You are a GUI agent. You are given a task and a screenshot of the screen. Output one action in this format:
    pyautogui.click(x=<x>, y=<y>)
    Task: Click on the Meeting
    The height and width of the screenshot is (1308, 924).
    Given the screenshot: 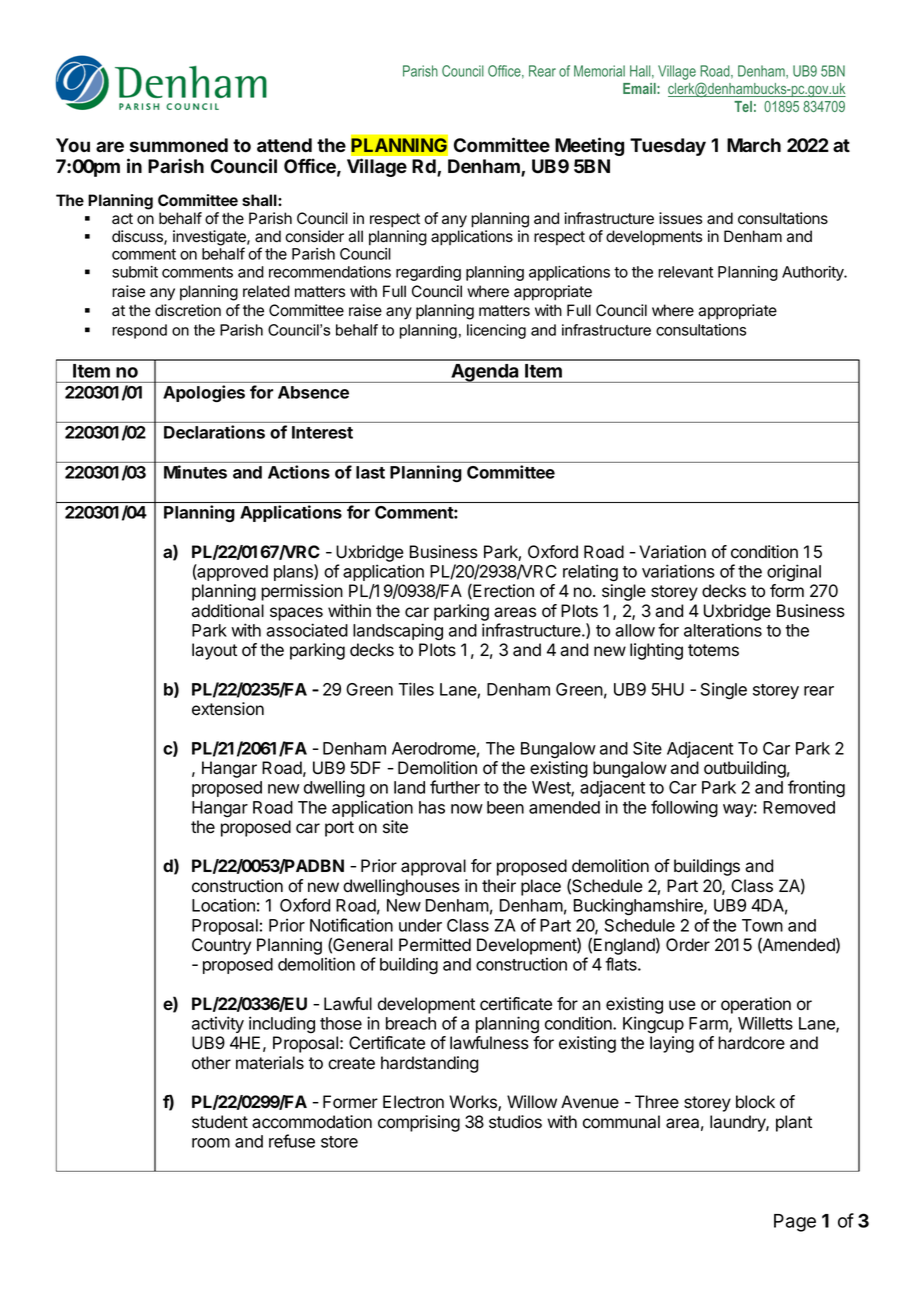 What is the action you would take?
    pyautogui.click(x=589, y=146)
